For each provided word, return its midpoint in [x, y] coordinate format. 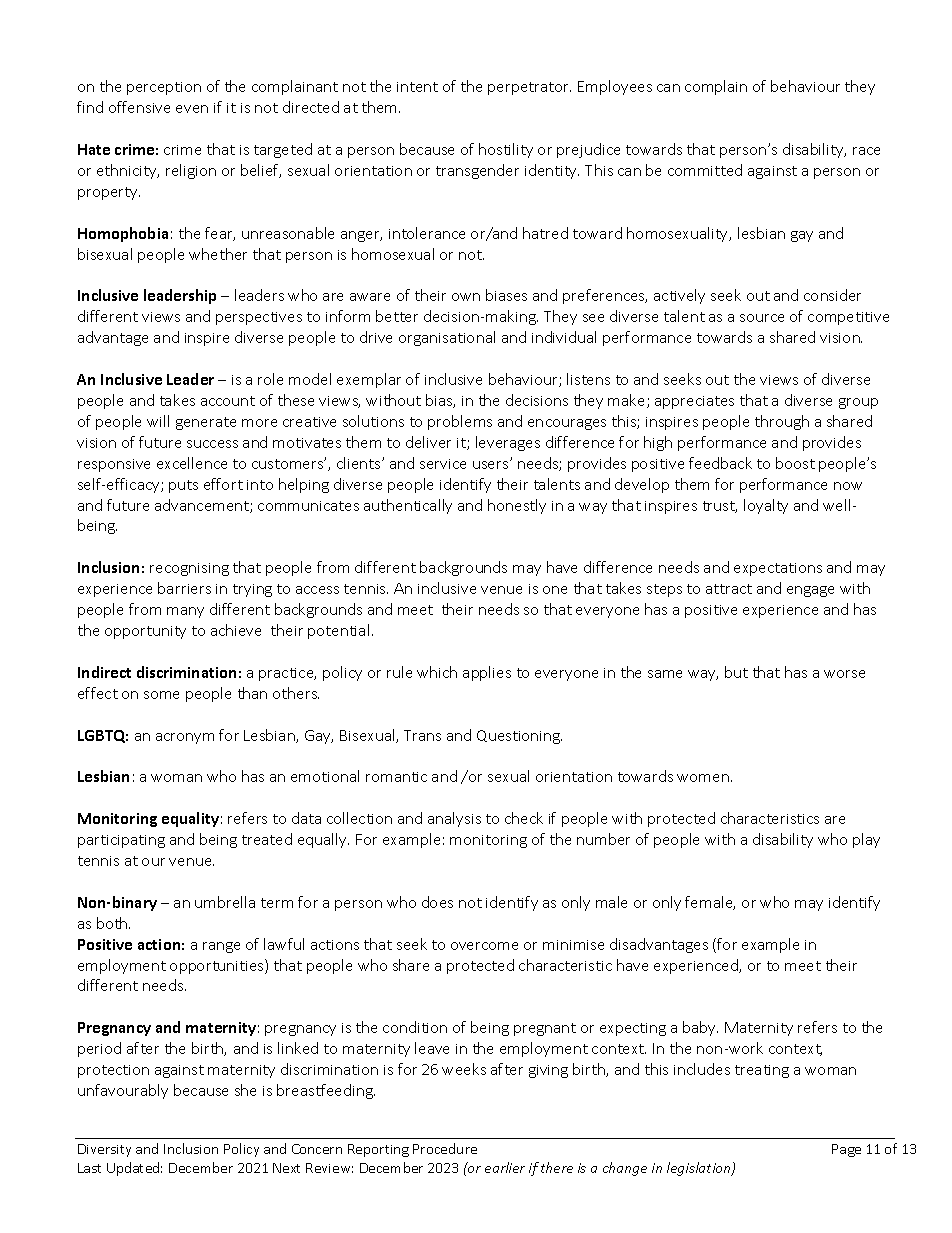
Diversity [104, 1150]
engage [810, 591]
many [185, 612]
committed [705, 170]
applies [487, 673]
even [192, 109]
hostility [506, 150]
